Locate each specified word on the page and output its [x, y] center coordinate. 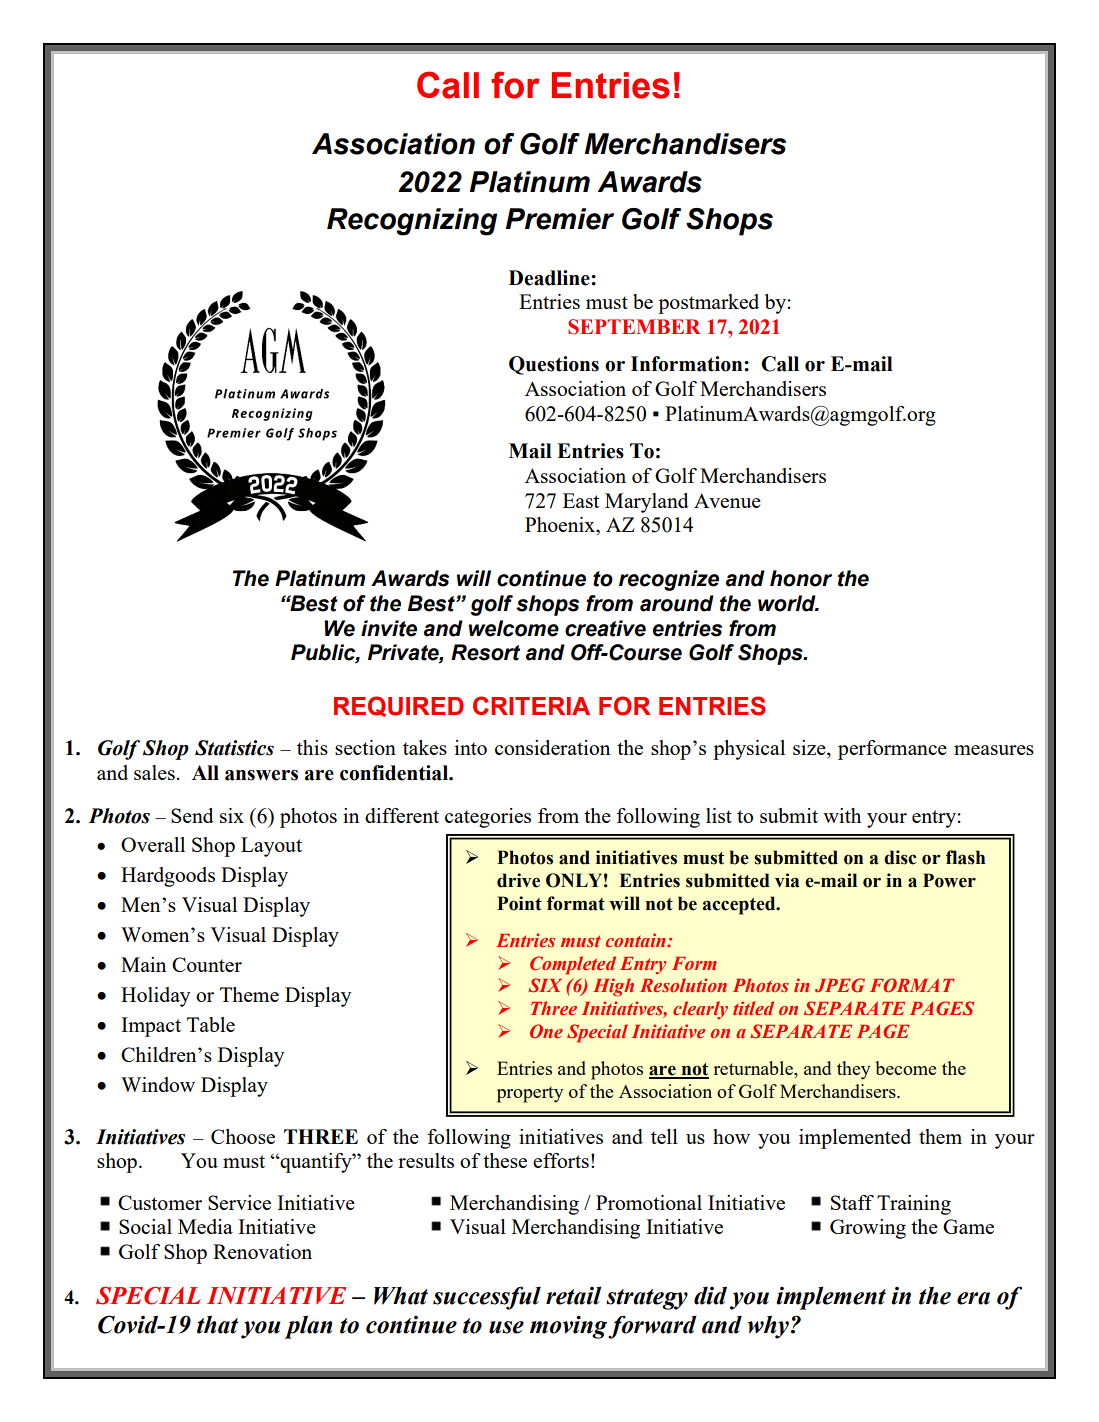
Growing [868, 1229]
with [842, 815]
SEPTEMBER [634, 327]
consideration [552, 747]
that [217, 1324]
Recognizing [412, 222]
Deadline [550, 278]
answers [261, 775]
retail [573, 1295]
